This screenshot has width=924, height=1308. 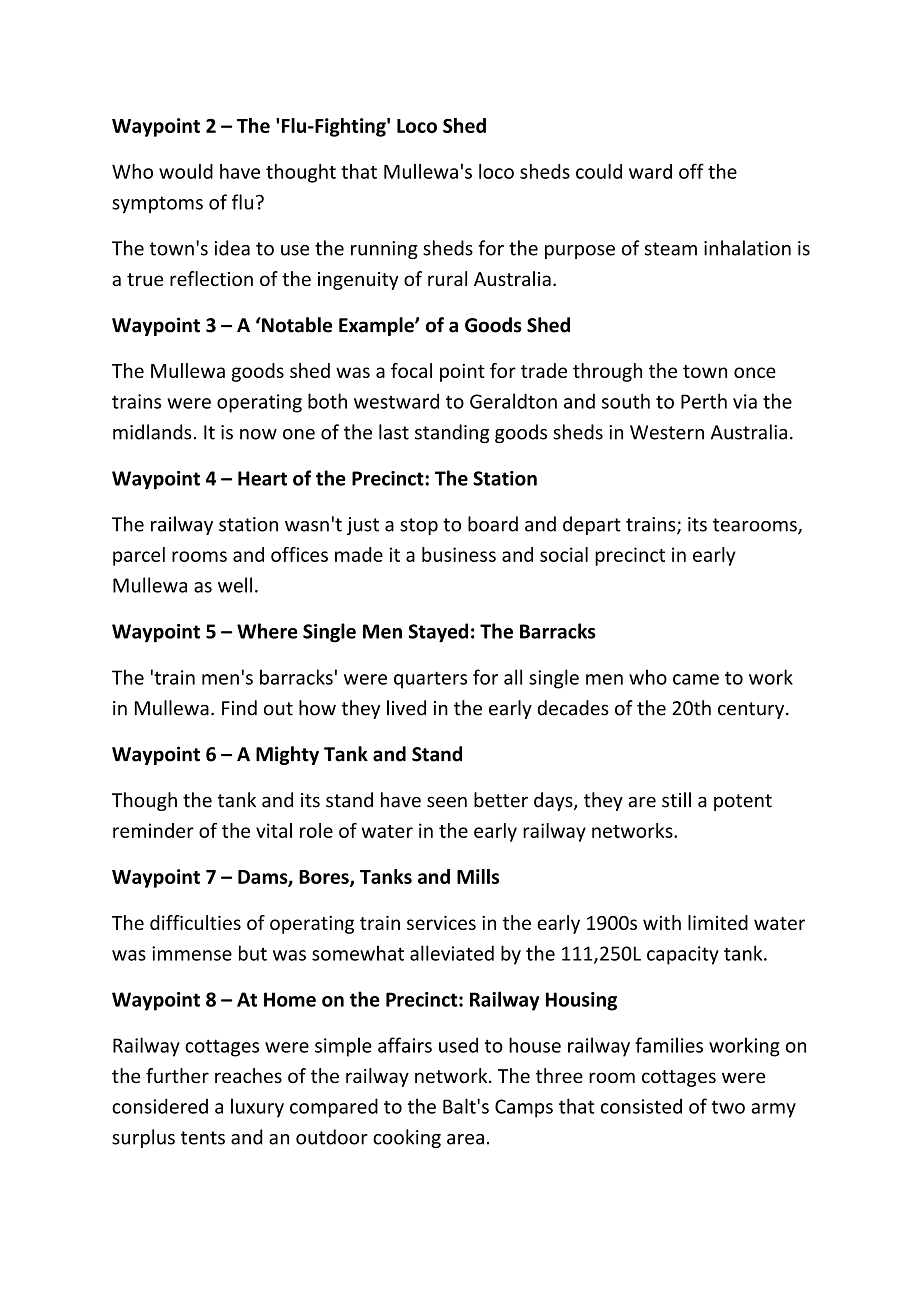 I want to click on steam, so click(x=670, y=249).
